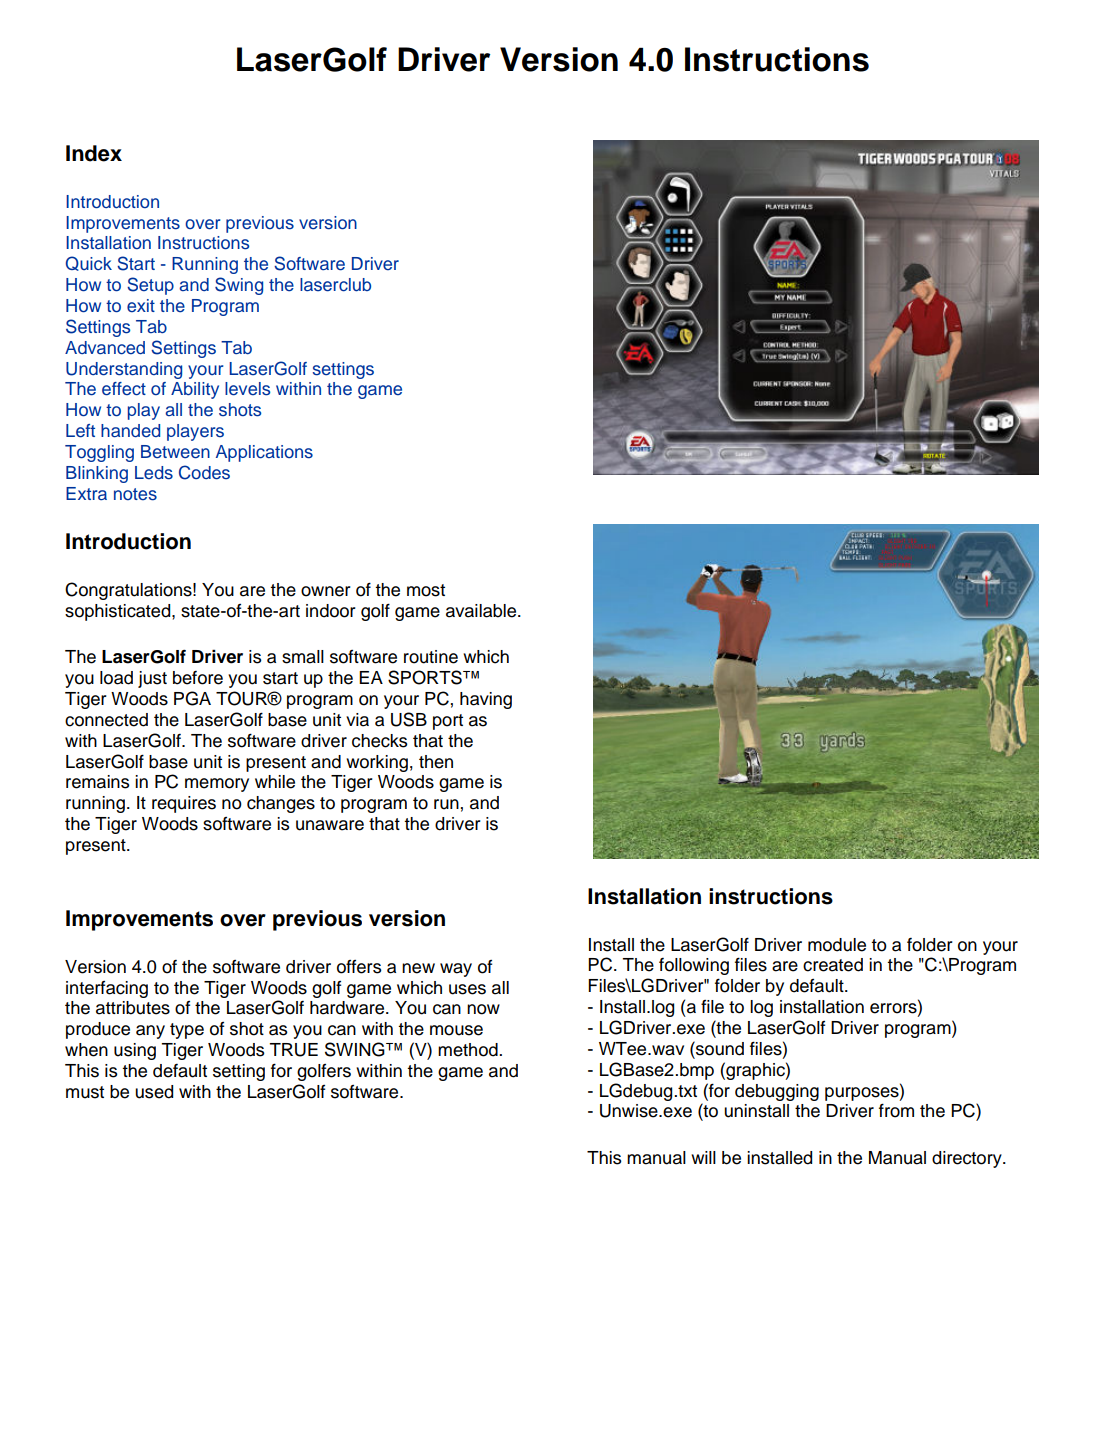 The height and width of the document is (1436, 1110). Describe the element at coordinates (469, 1050) in the document. I see `method` at that location.
